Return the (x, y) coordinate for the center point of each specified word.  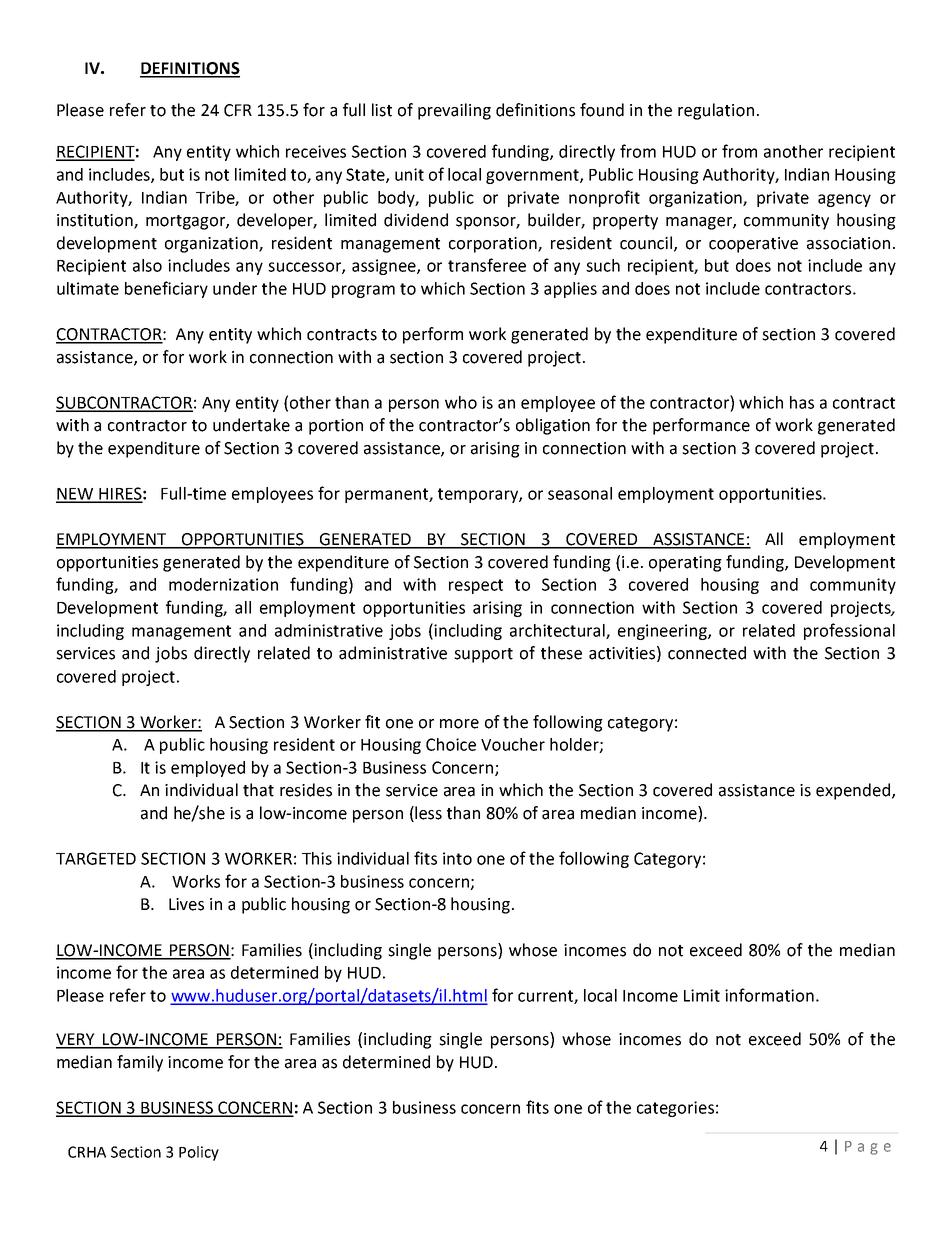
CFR (238, 110)
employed (208, 769)
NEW (76, 495)
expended (853, 791)
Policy (199, 1153)
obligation (553, 426)
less (427, 814)
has (802, 402)
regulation (716, 111)
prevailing (454, 111)
